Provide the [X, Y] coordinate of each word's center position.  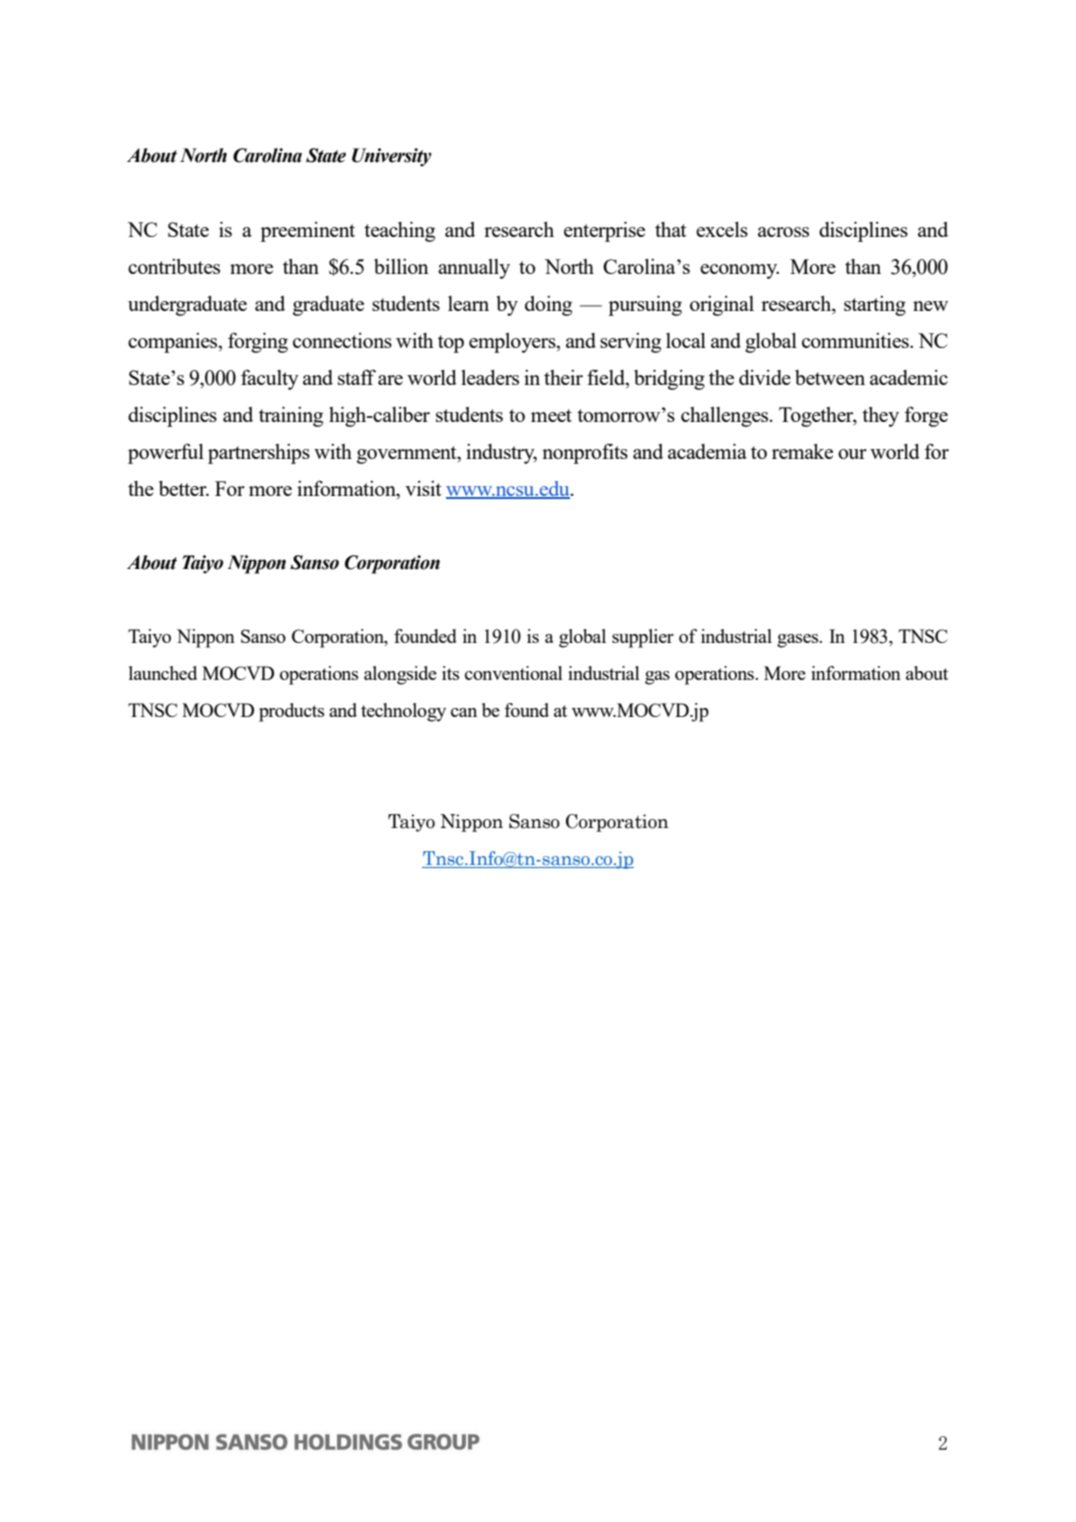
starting [875, 306]
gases [799, 641]
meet [551, 415]
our [852, 454]
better [184, 488]
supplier [643, 638]
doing [548, 306]
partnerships [259, 454]
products [291, 712]
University [392, 157]
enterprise [604, 232]
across [783, 232]
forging [258, 343]
